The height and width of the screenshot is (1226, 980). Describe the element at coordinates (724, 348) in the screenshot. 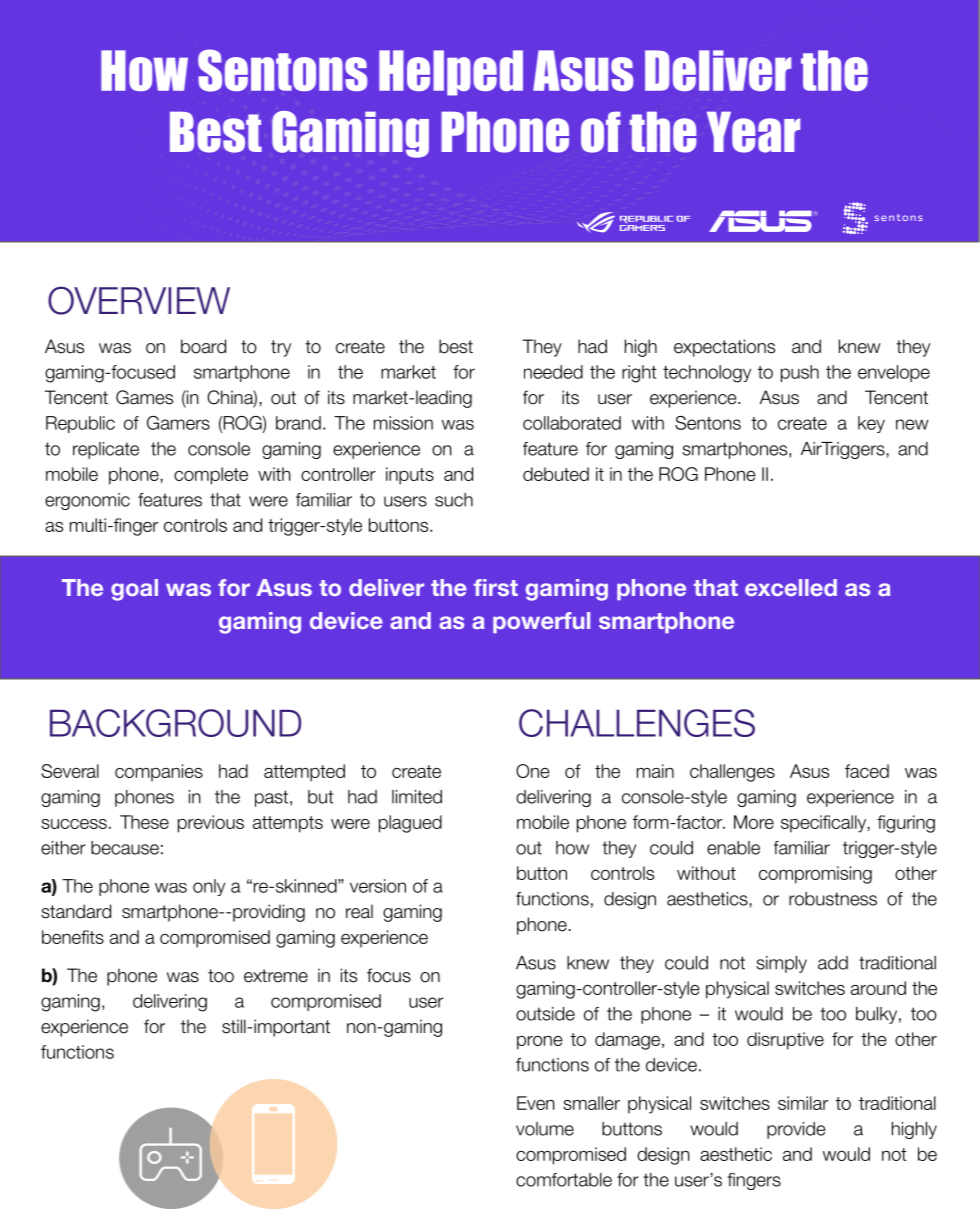

I see `expectations` at that location.
